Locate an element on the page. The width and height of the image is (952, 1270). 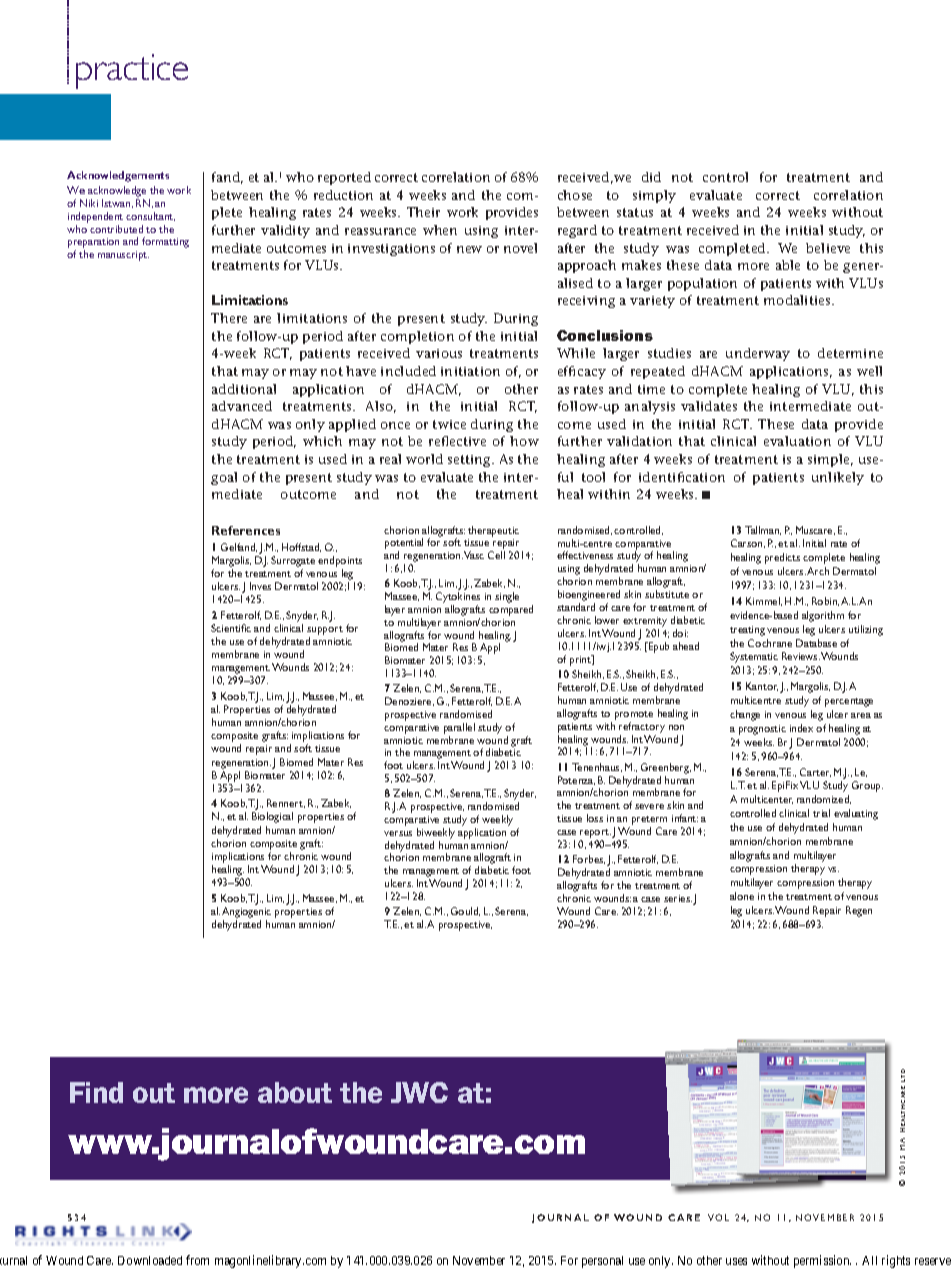
from is located at coordinates (197, 1260).
